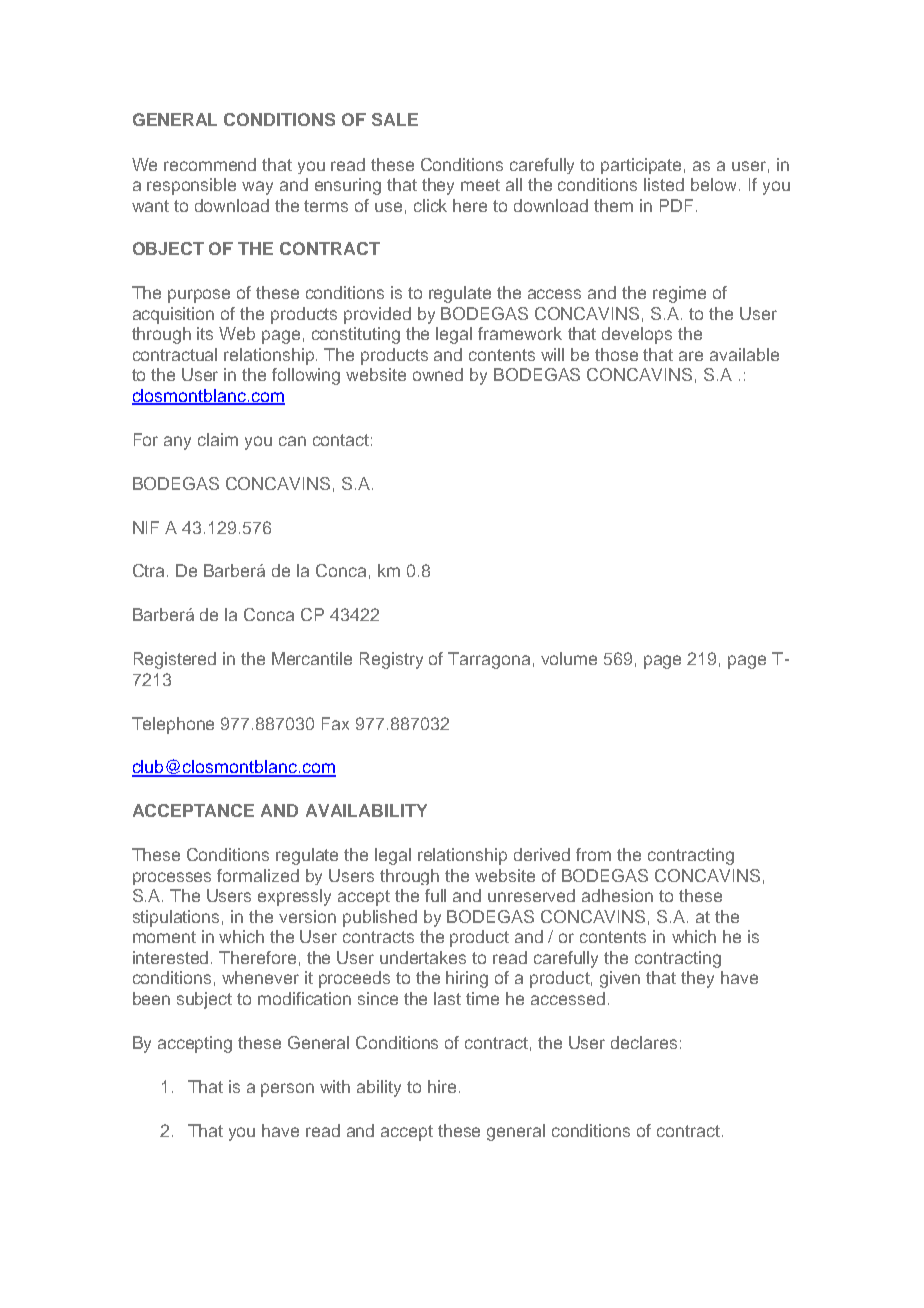 The height and width of the screenshot is (1308, 924). What do you see at coordinates (569, 658) in the screenshot?
I see `volume` at bounding box center [569, 658].
